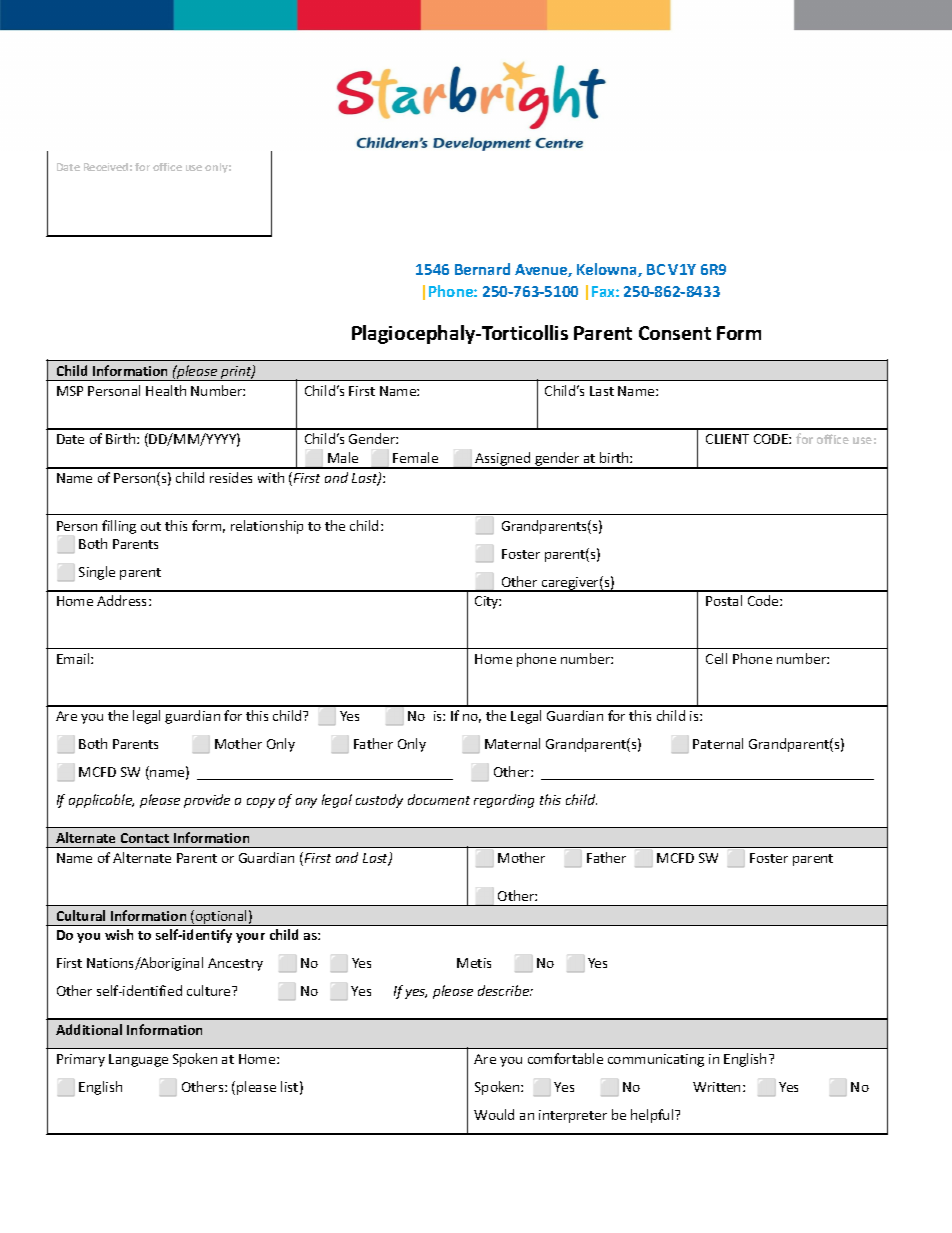  Describe the element at coordinates (482, 269) in the image. I see `Bernard` at that location.
